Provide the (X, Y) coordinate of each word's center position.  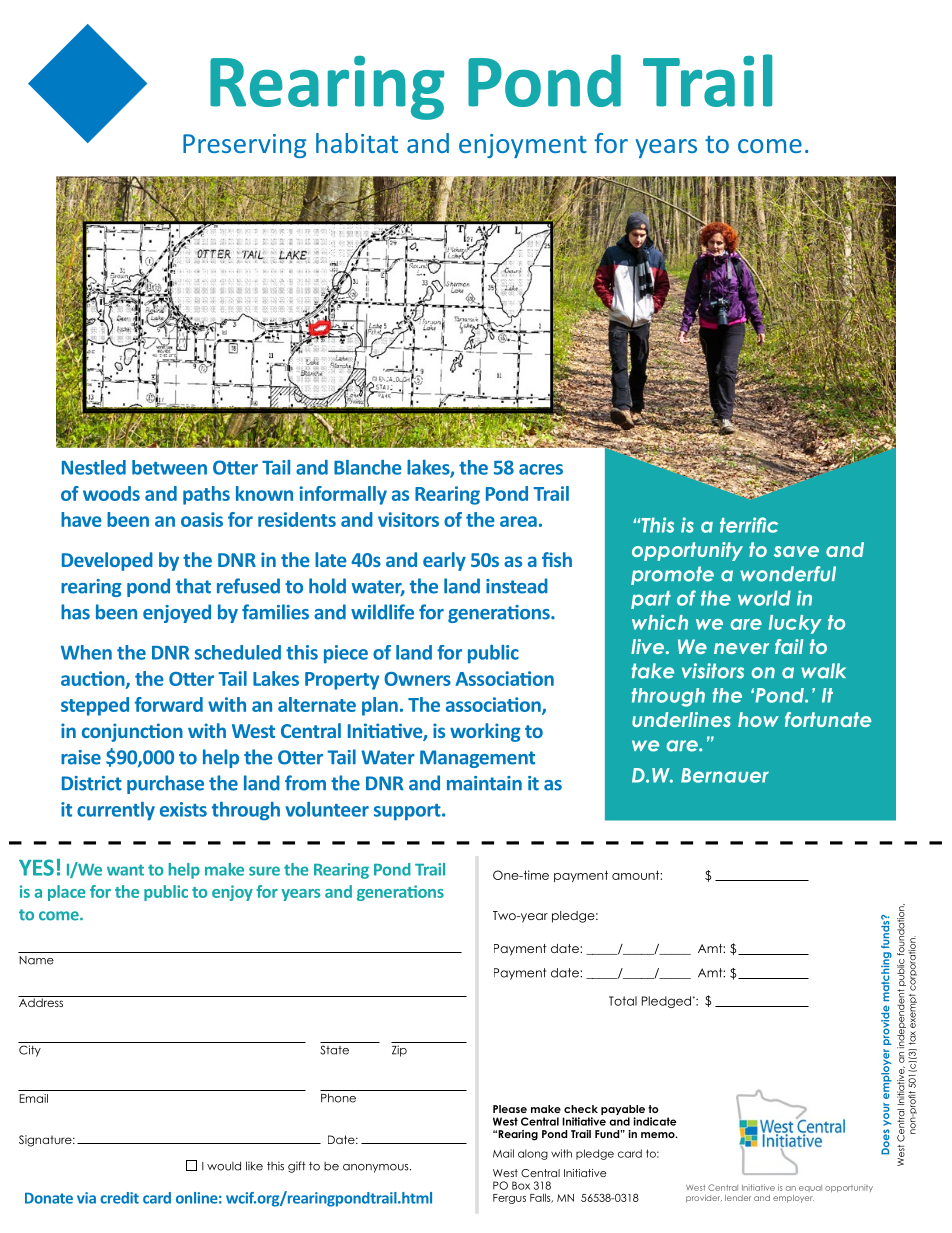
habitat (357, 143)
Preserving (244, 146)
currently (116, 811)
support (408, 812)
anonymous (377, 1168)
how (758, 719)
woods (111, 493)
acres (541, 469)
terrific (749, 525)
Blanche (368, 467)
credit (119, 1198)
